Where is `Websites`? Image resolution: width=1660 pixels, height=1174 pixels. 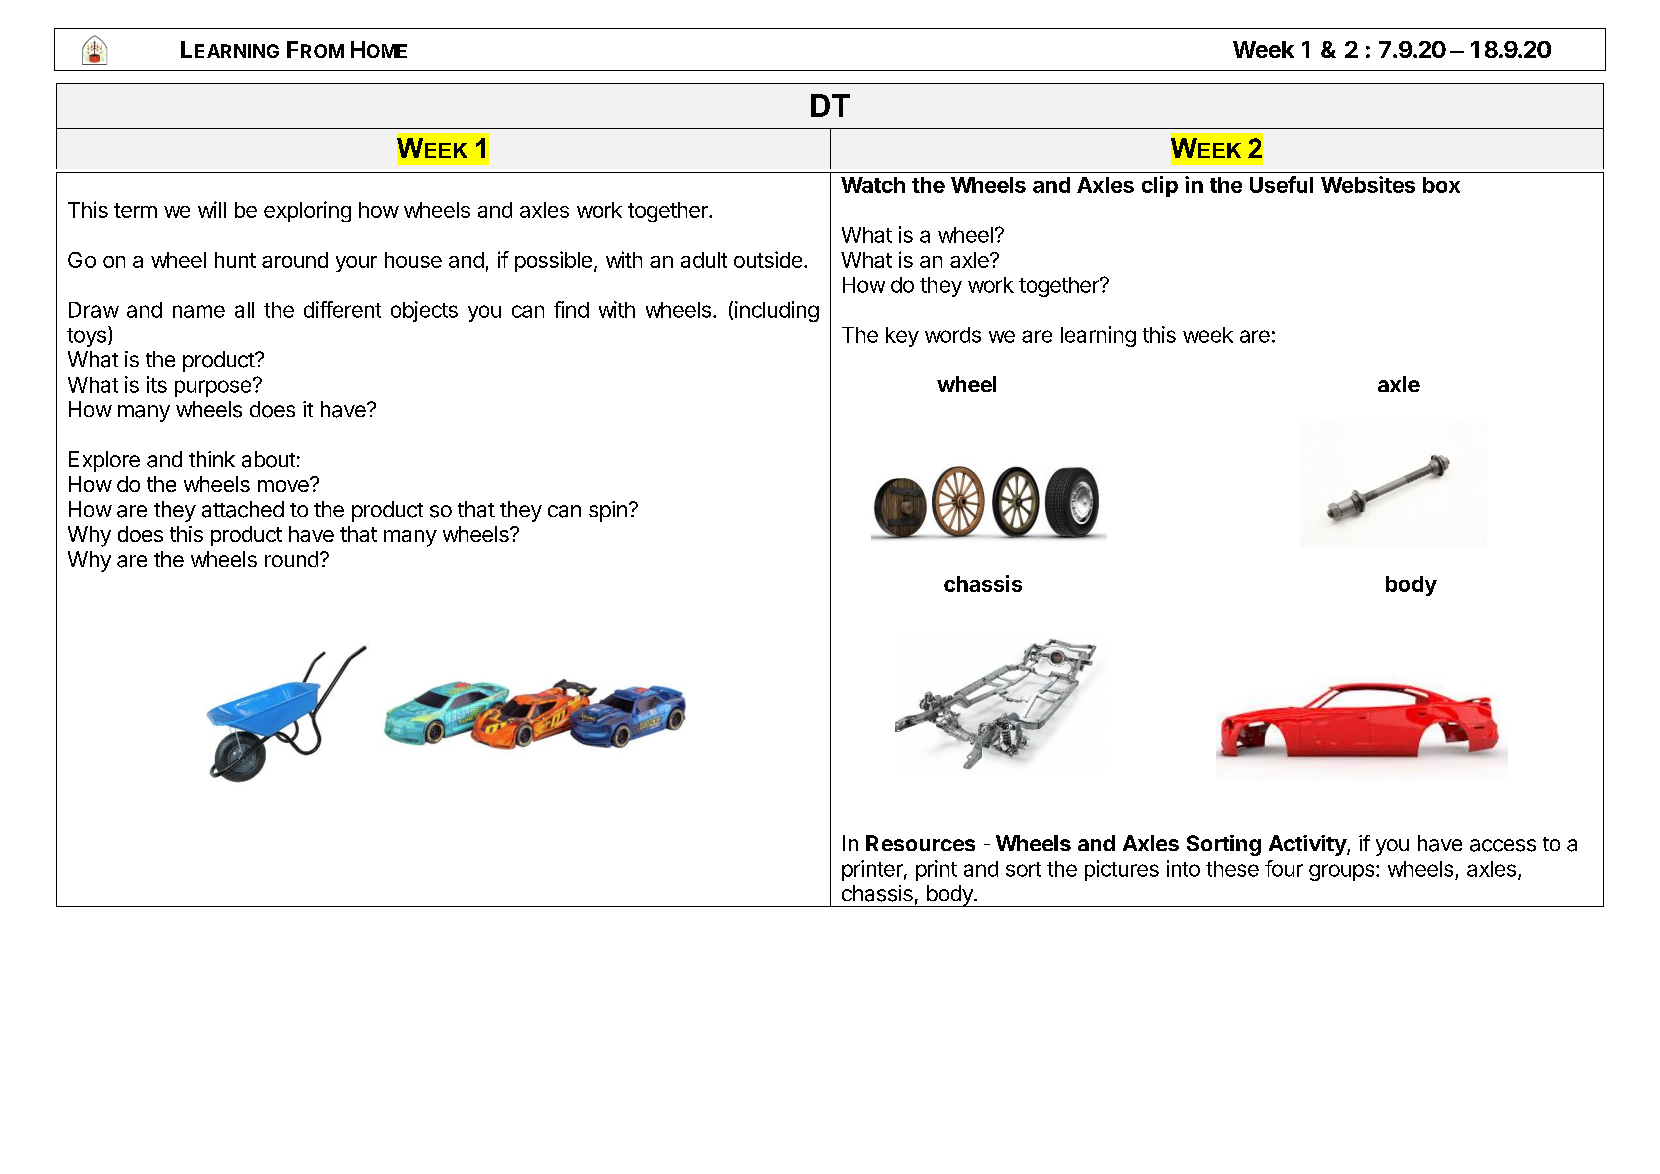 Websites is located at coordinates (1368, 184).
